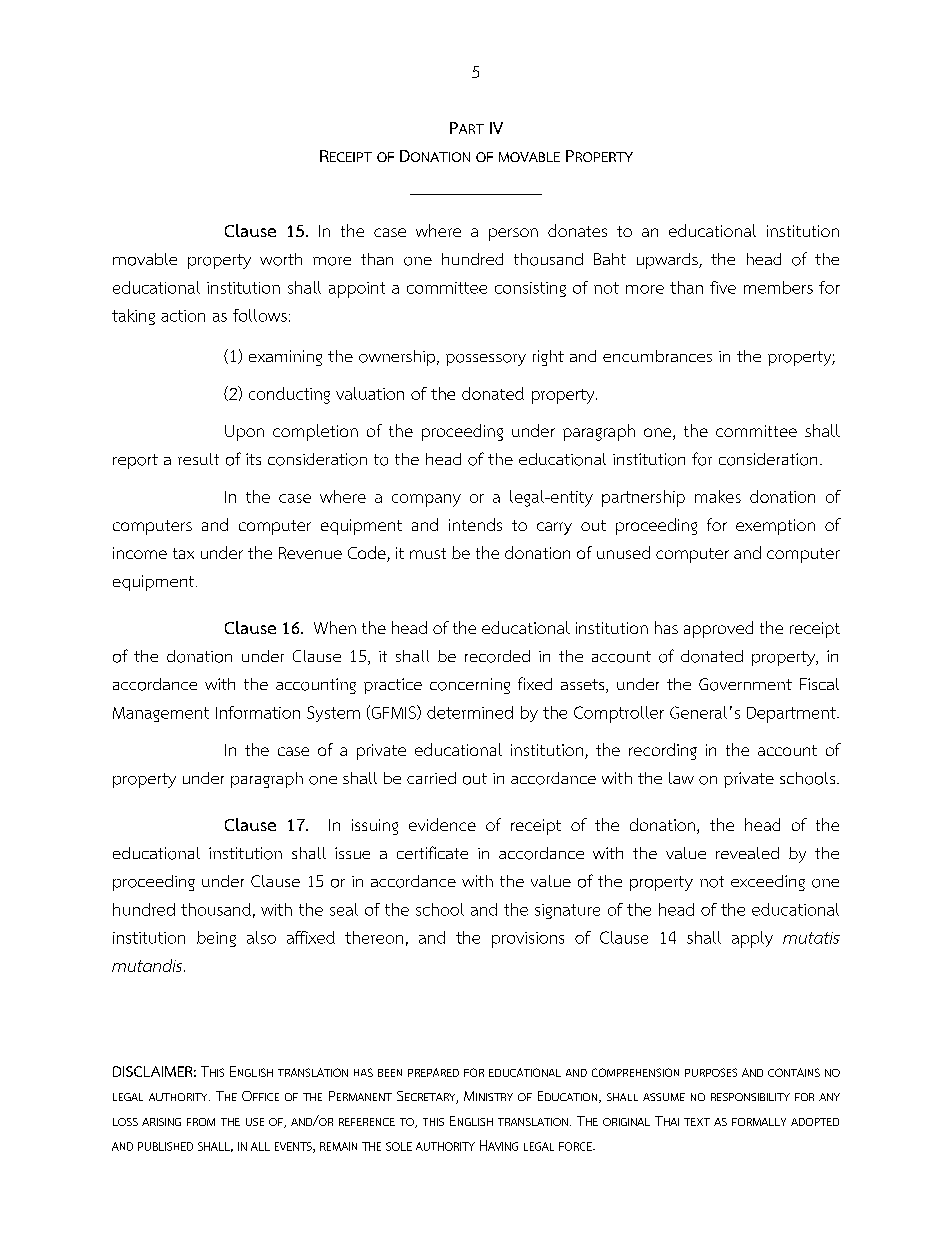 Image resolution: width=952 pixels, height=1233 pixels. What do you see at coordinates (470, 686) in the image?
I see `concerning` at bounding box center [470, 686].
